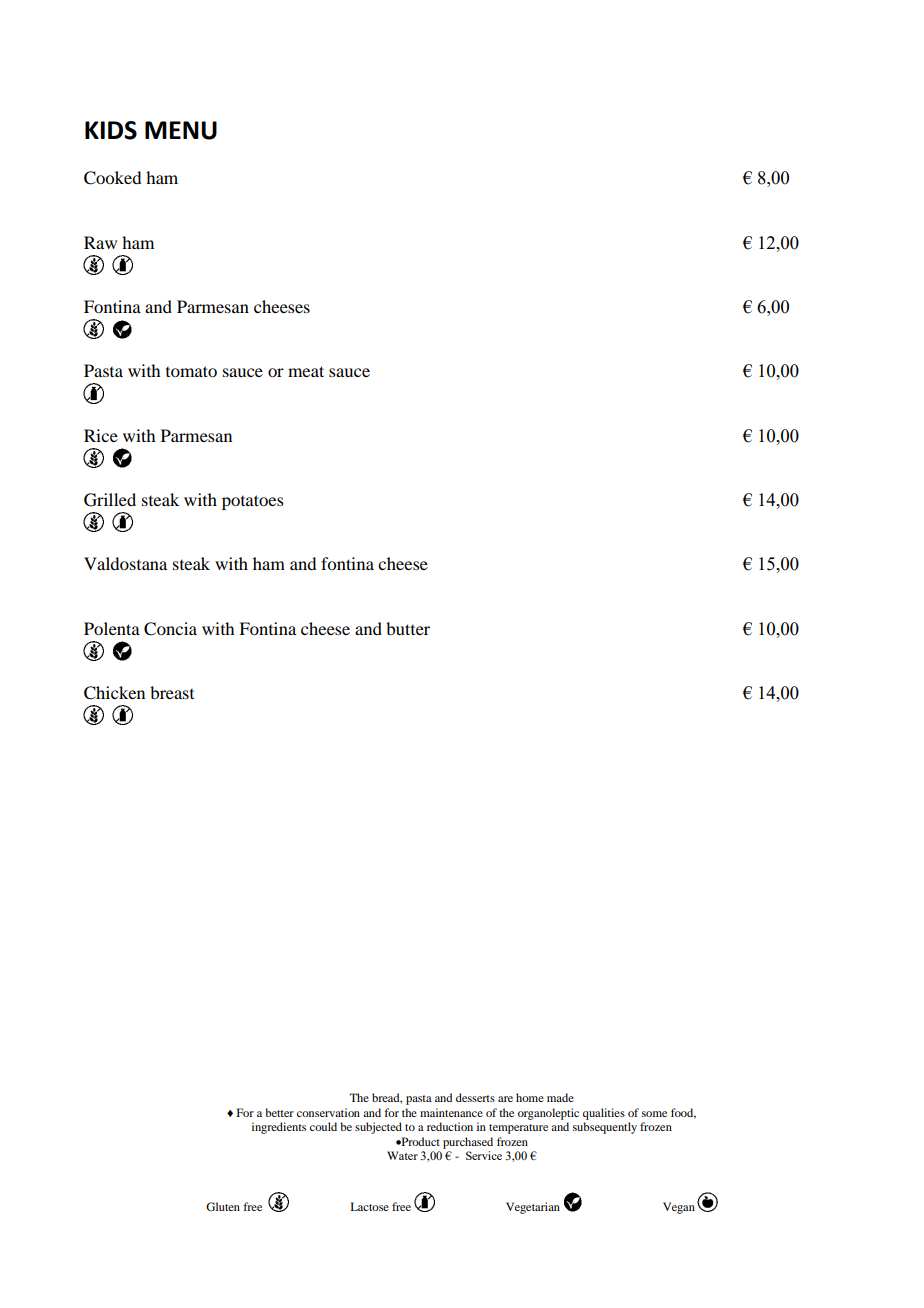 This document has width=924, height=1308. What do you see at coordinates (253, 502) in the document?
I see `potatoes` at bounding box center [253, 502].
